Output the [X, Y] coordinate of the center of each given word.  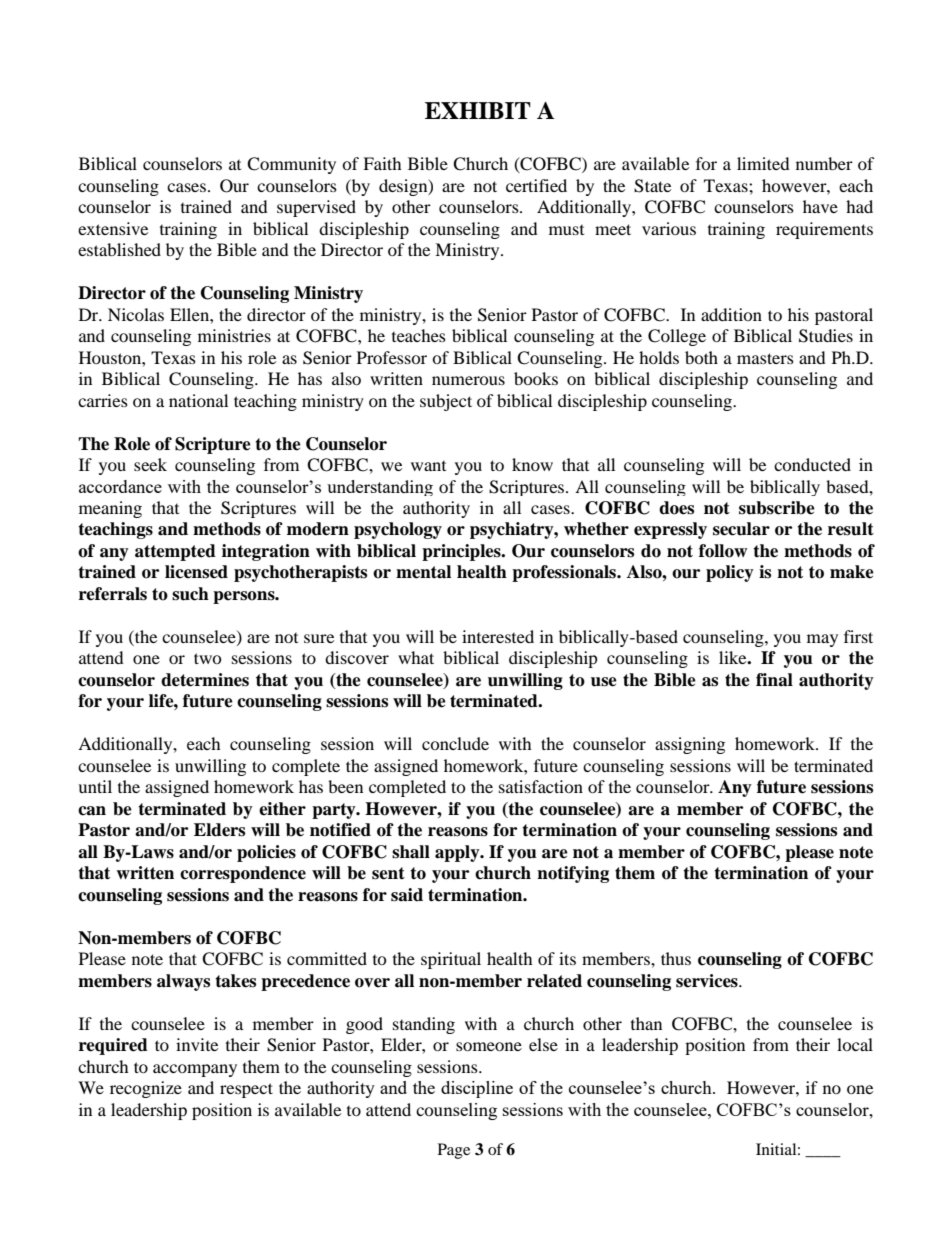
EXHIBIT [478, 110]
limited [763, 163]
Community [291, 165]
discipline [477, 1089]
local [855, 1044]
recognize [146, 1089]
